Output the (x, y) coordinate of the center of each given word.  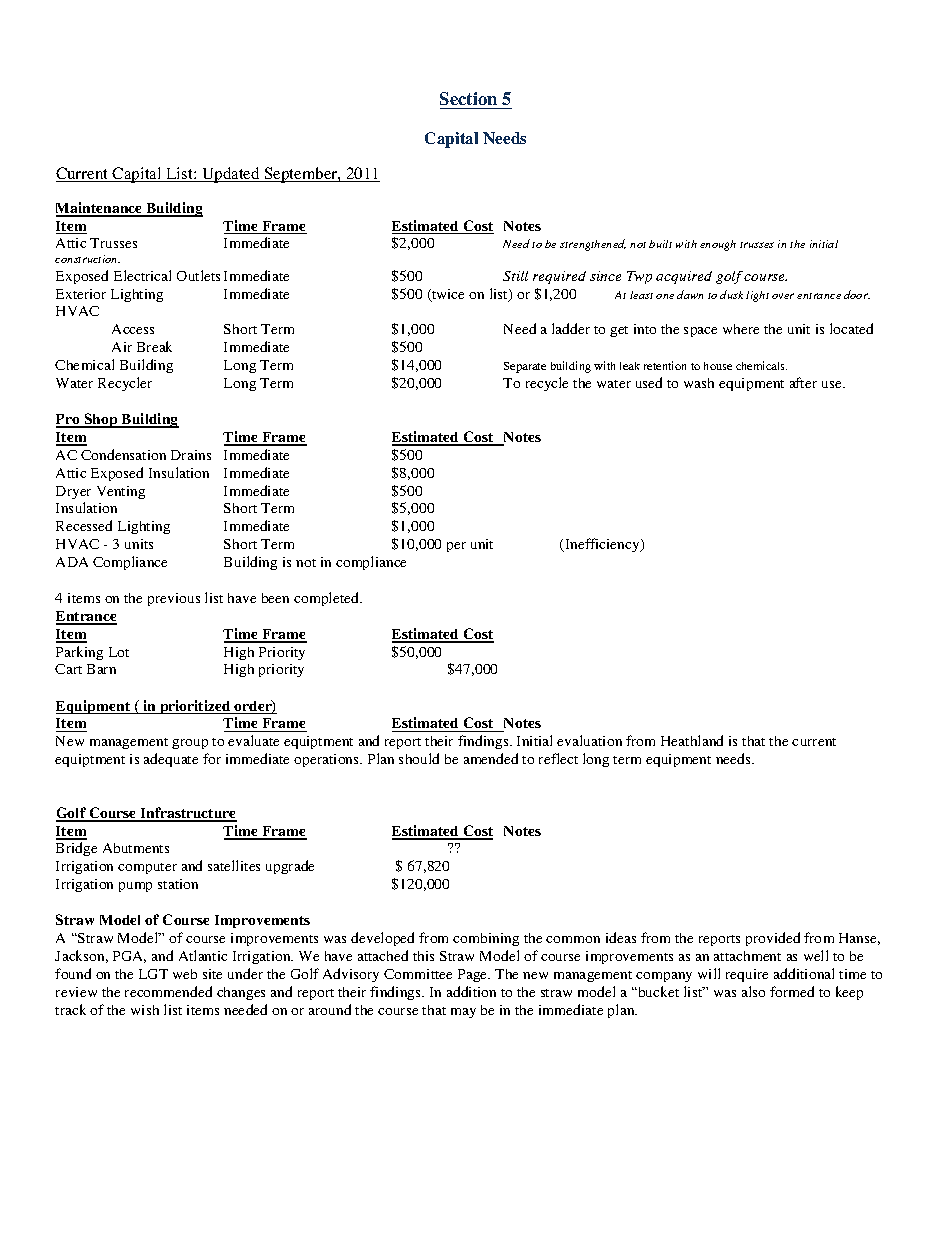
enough (718, 245)
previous (174, 599)
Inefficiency (602, 545)
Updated (231, 175)
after (803, 382)
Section (468, 98)
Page (474, 975)
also (753, 991)
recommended (168, 991)
